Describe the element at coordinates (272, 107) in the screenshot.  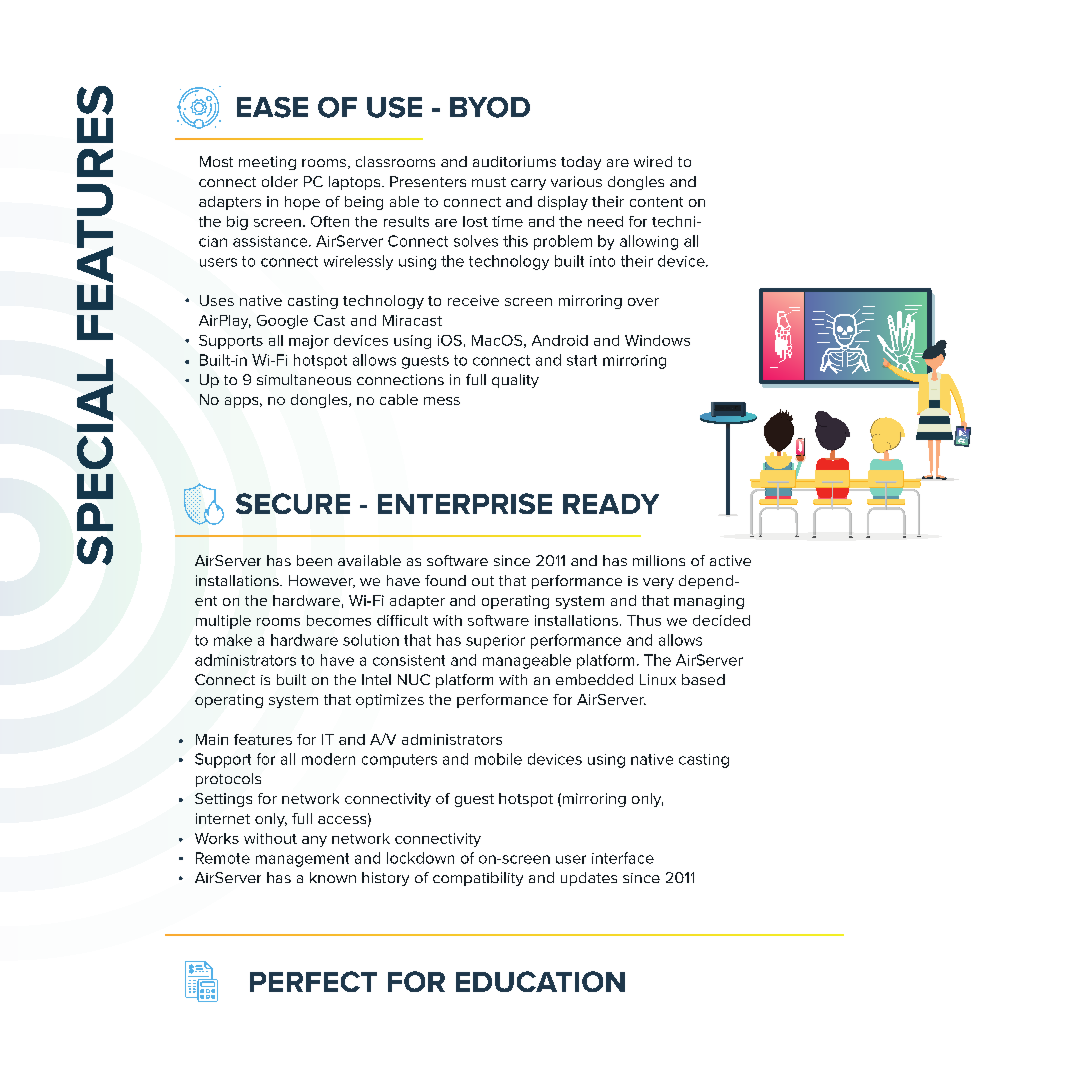
I see `EASE` at that location.
